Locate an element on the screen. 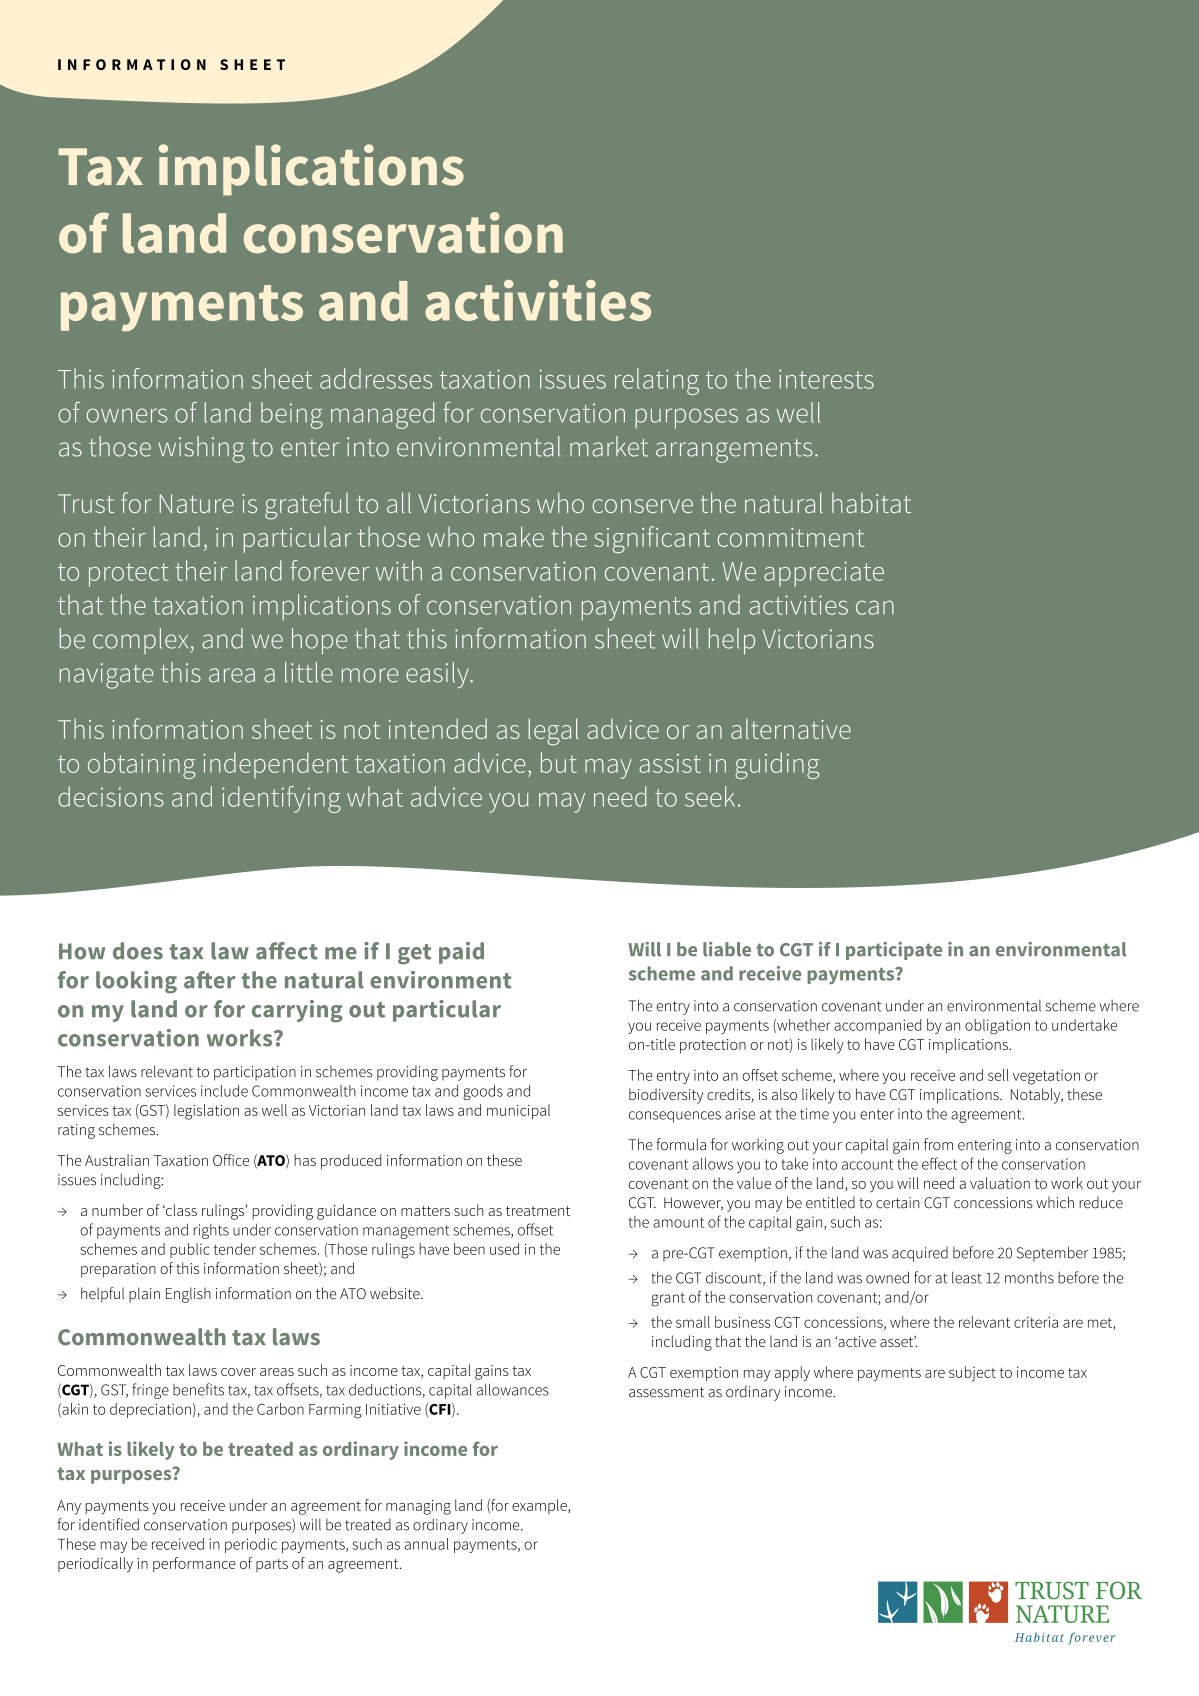 This screenshot has height=1696, width=1199. performance is located at coordinates (194, 1564).
